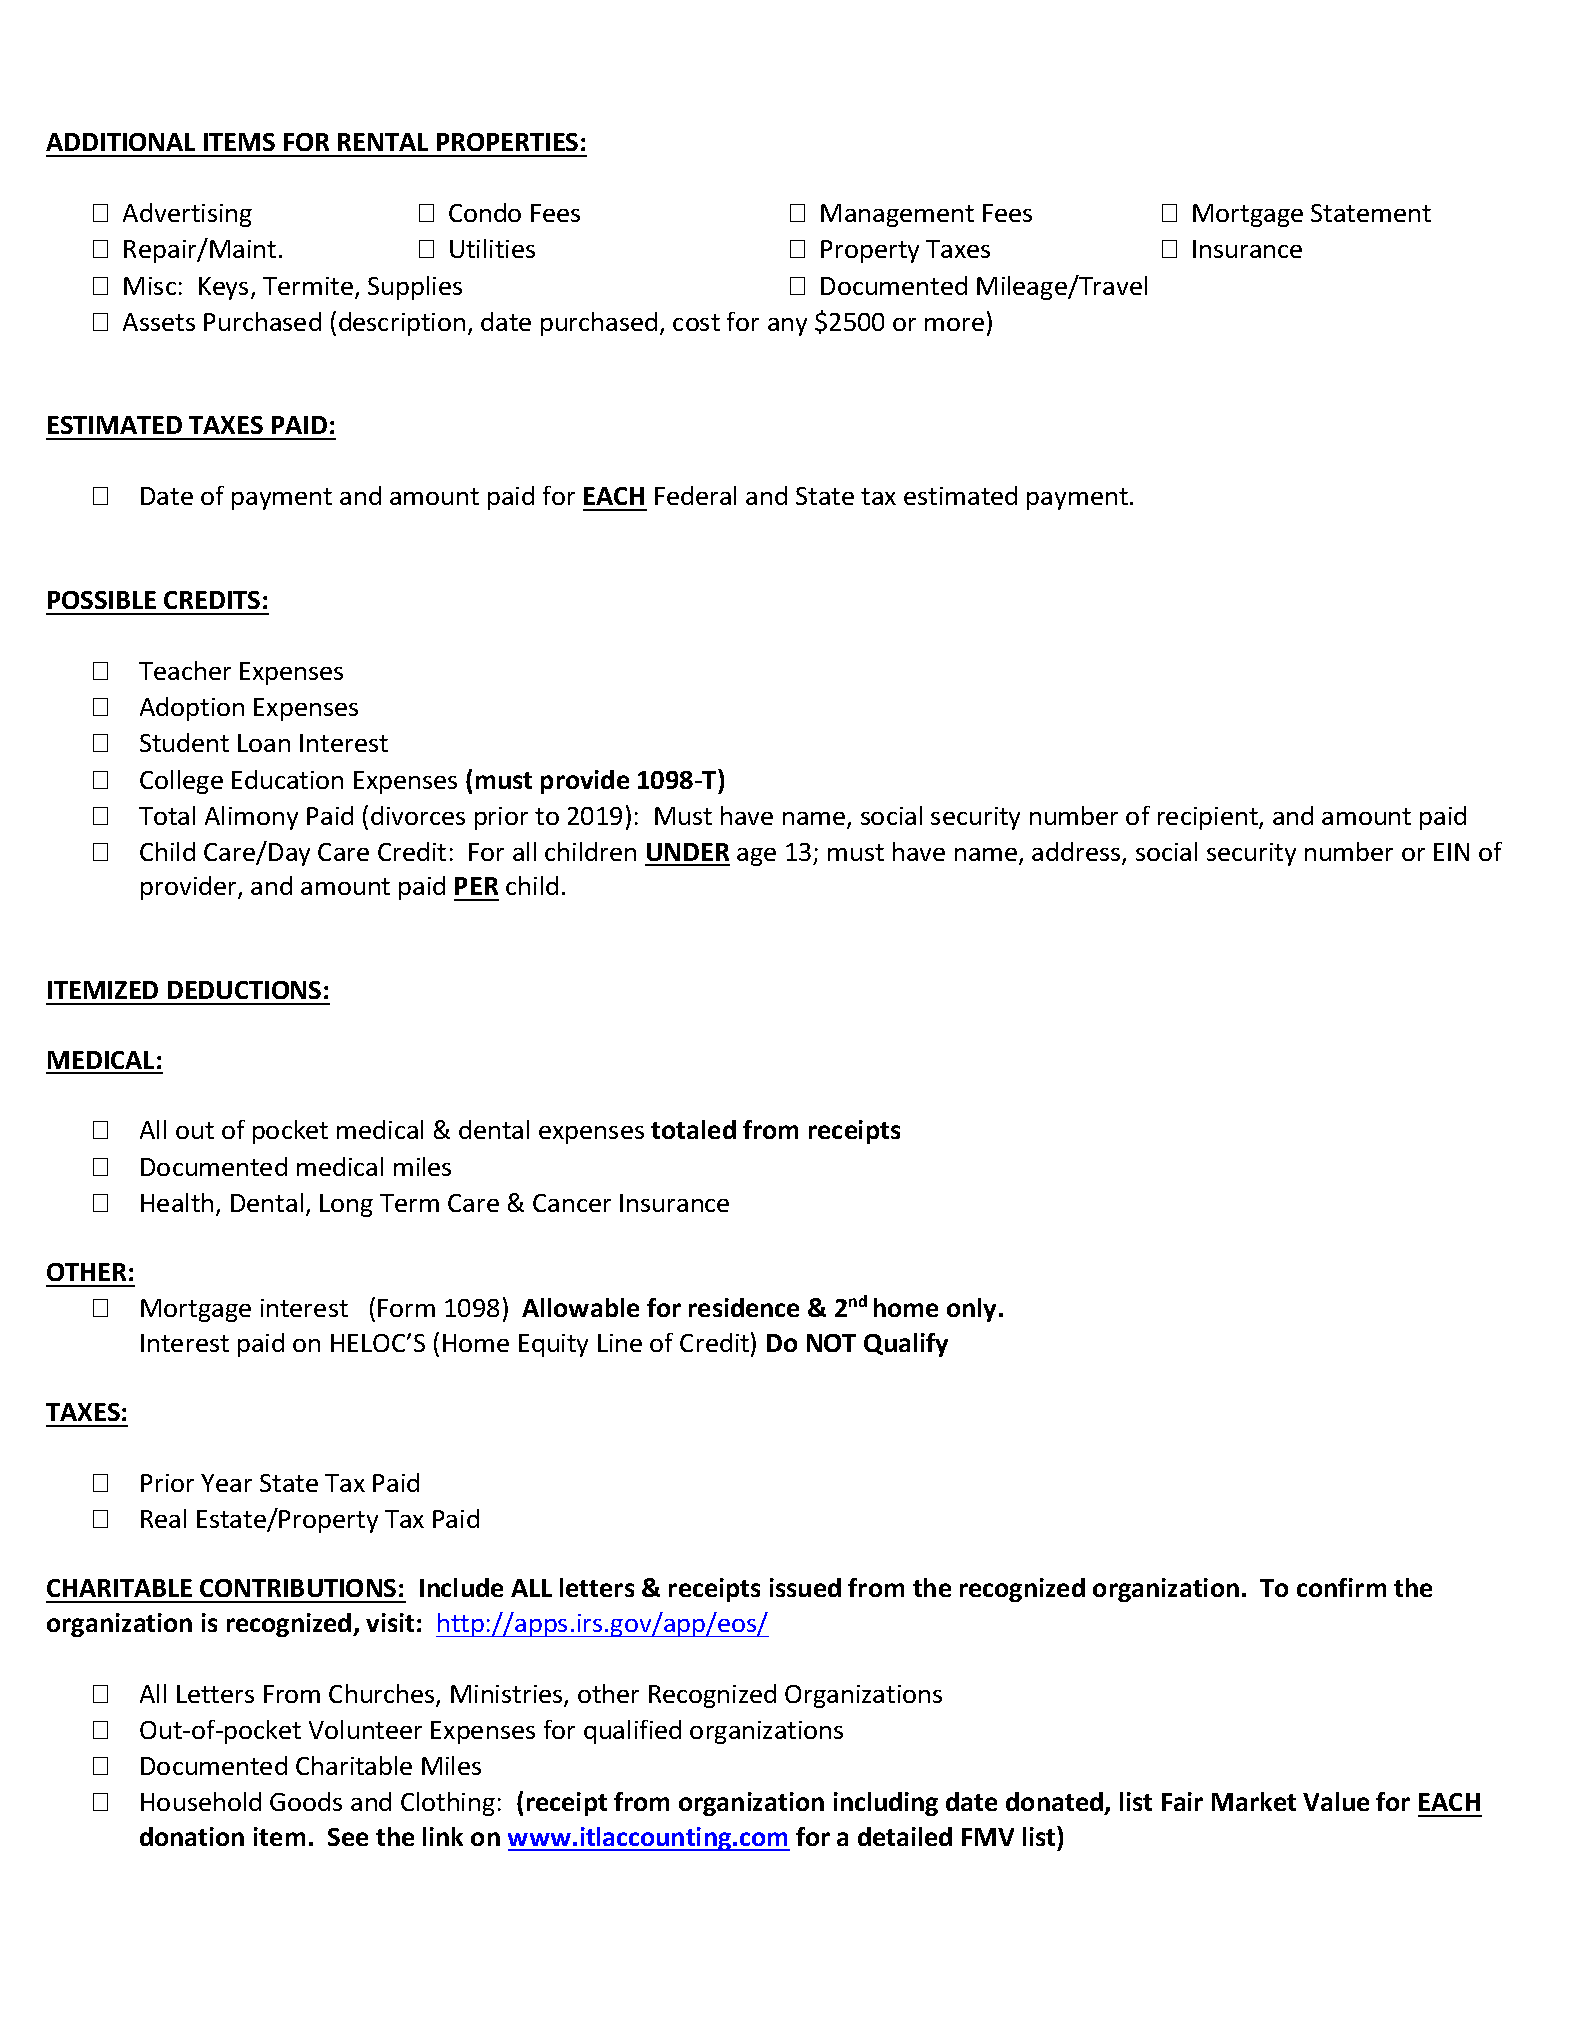 This screenshot has width=1579, height=2043. What do you see at coordinates (223, 288) in the screenshot?
I see `Keys` at bounding box center [223, 288].
